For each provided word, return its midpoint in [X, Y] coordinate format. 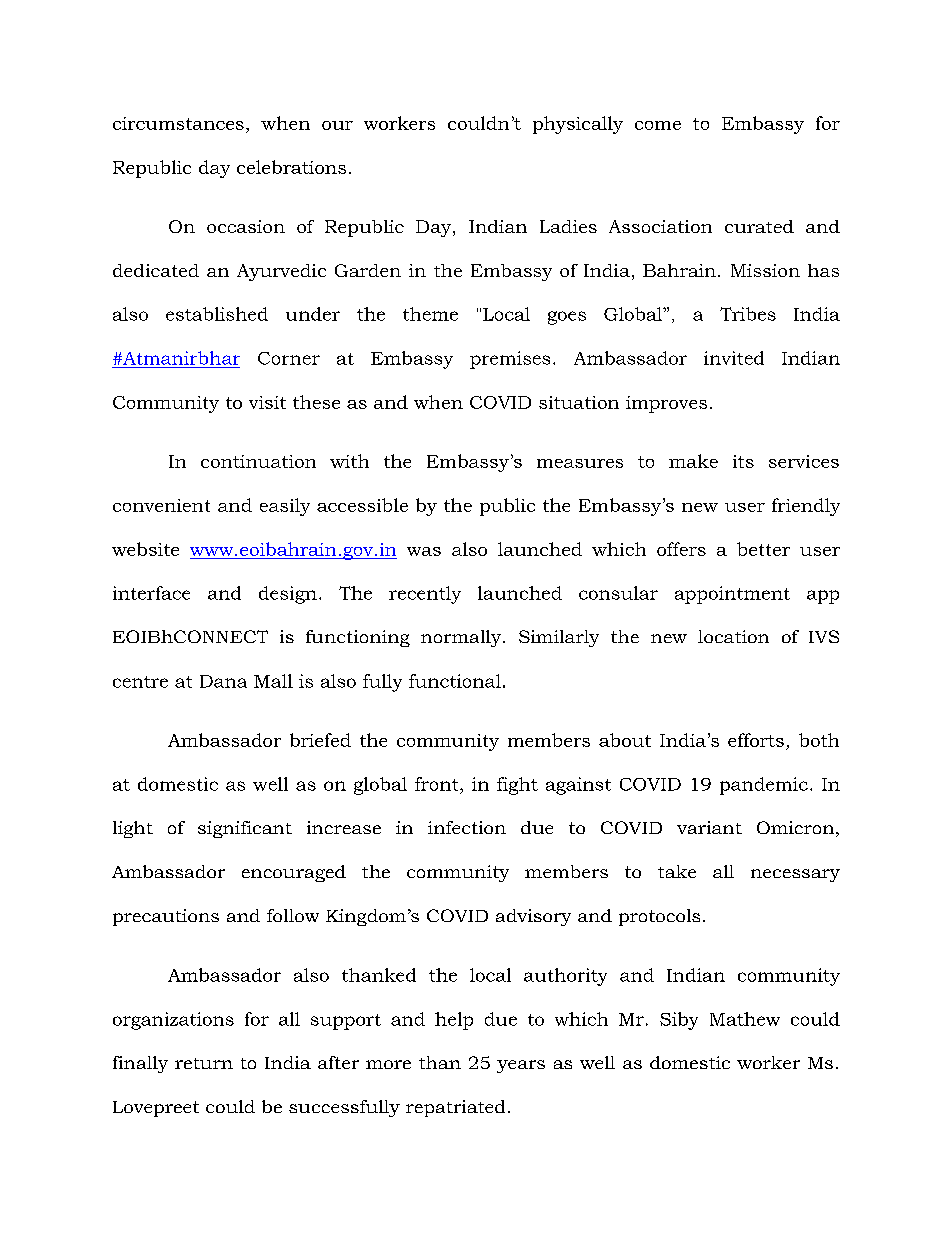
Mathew [745, 1019]
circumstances [178, 123]
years [521, 1066]
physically [578, 125]
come [658, 125]
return [204, 1063]
